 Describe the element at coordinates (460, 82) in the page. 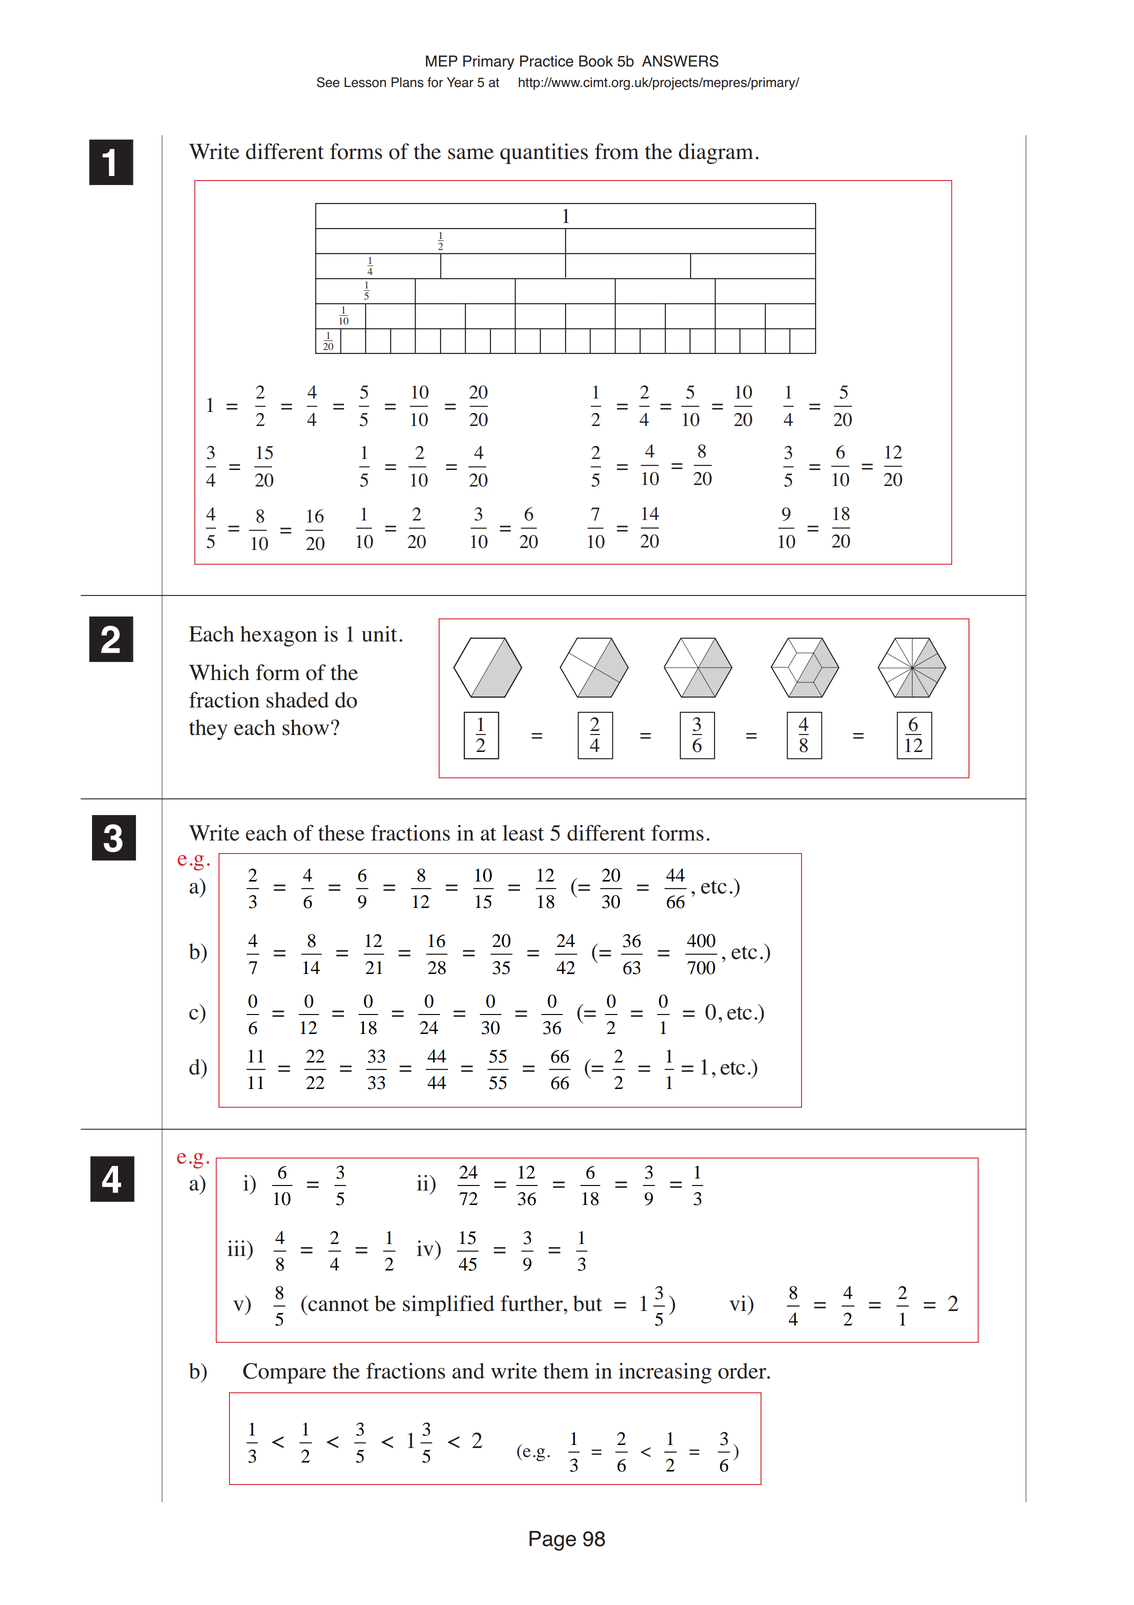

I see `Year` at that location.
